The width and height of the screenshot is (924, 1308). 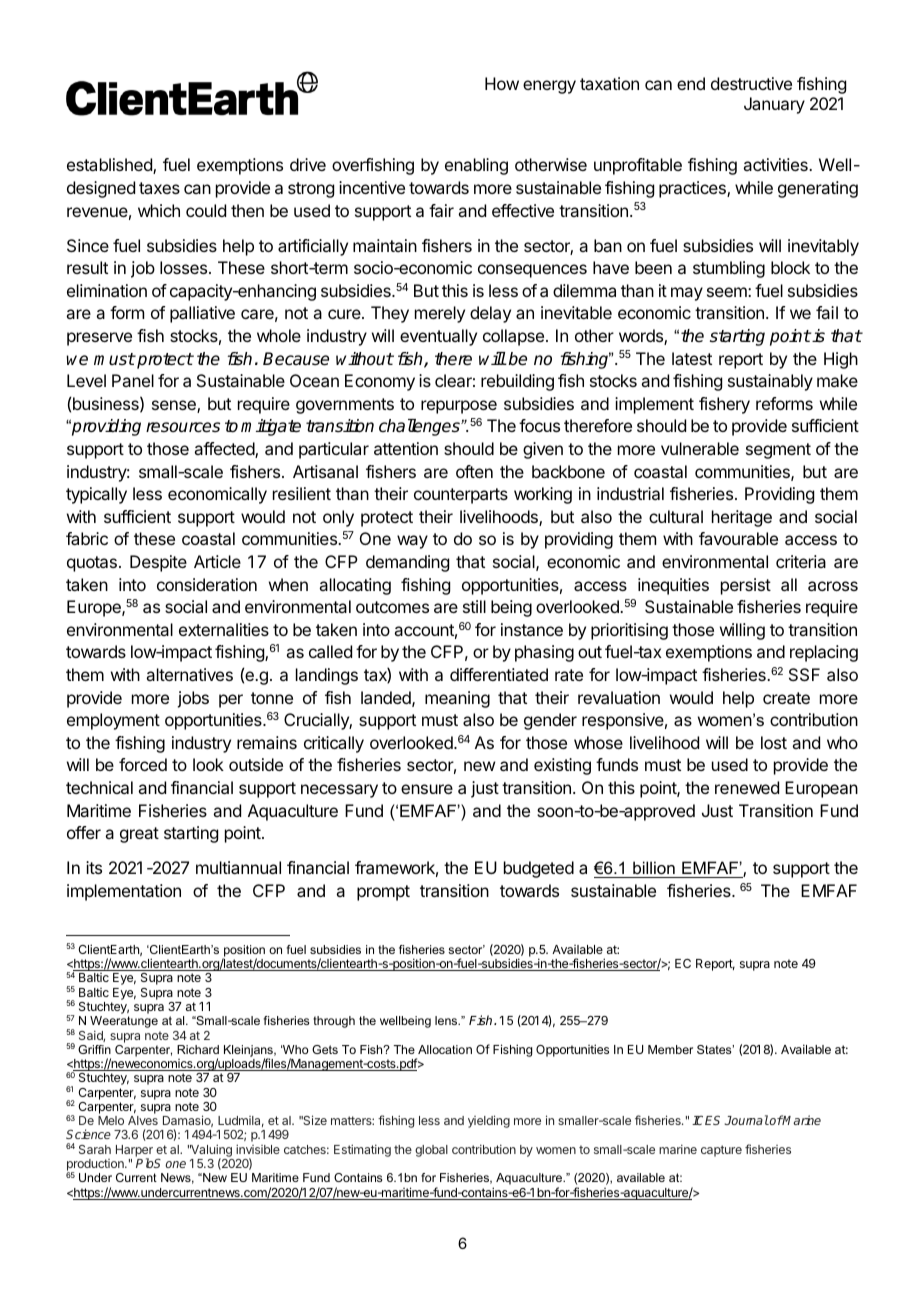 I want to click on sustainably, so click(x=770, y=382).
